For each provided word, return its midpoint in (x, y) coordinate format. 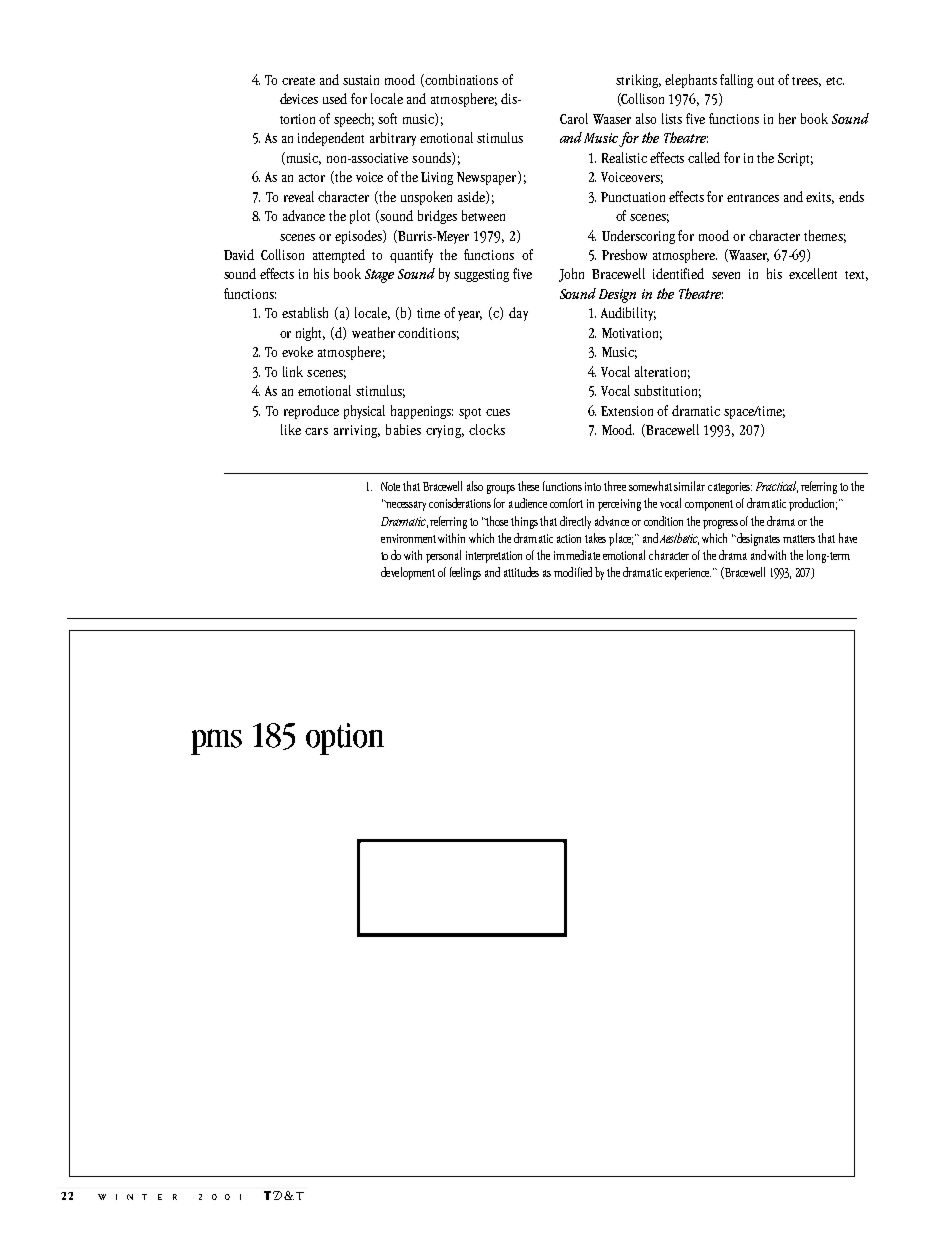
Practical (777, 487)
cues (498, 412)
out (765, 81)
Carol (574, 118)
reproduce (311, 412)
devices (299, 98)
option (345, 739)
